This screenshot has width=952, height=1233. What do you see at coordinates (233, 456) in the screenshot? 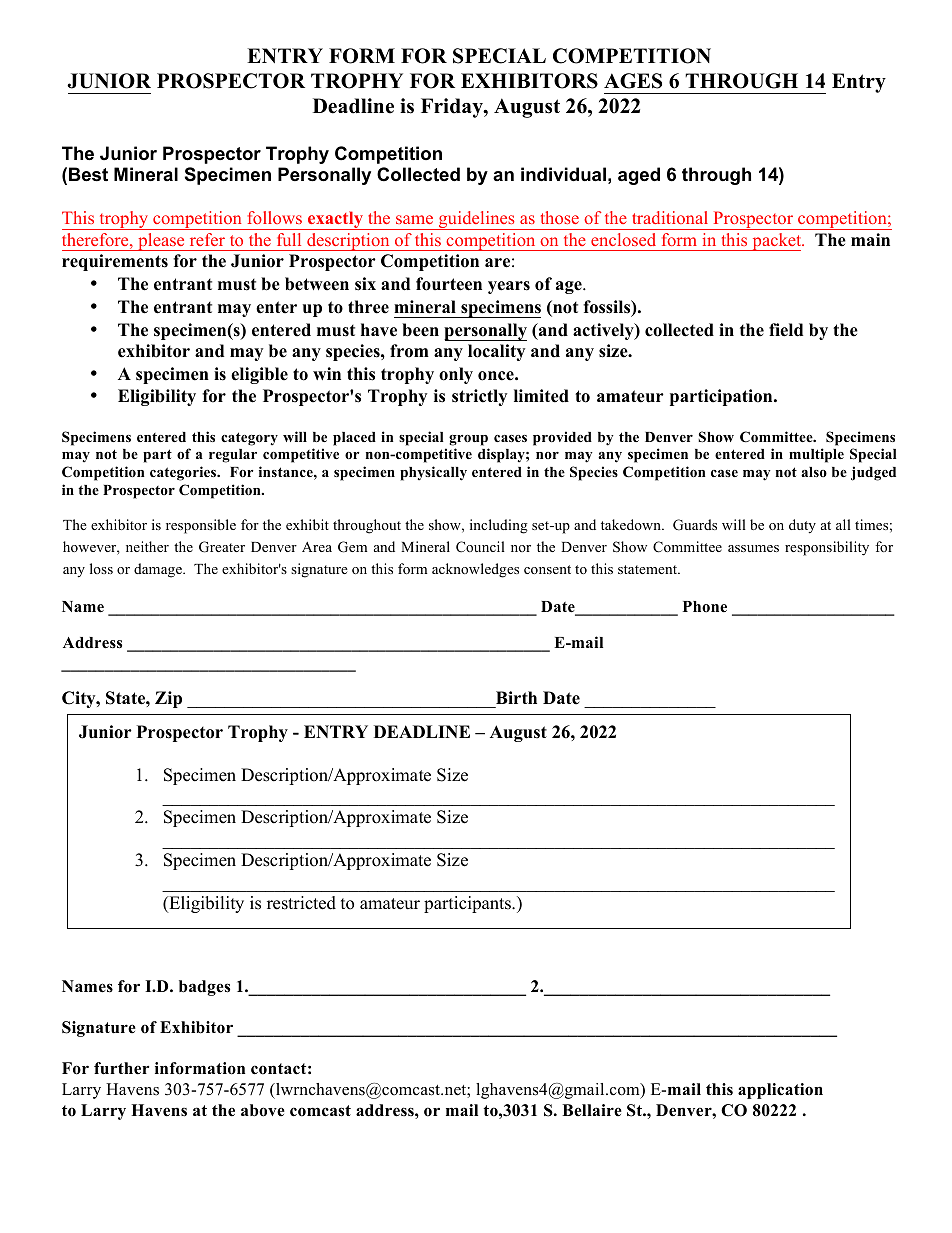
I see `regular` at bounding box center [233, 456].
